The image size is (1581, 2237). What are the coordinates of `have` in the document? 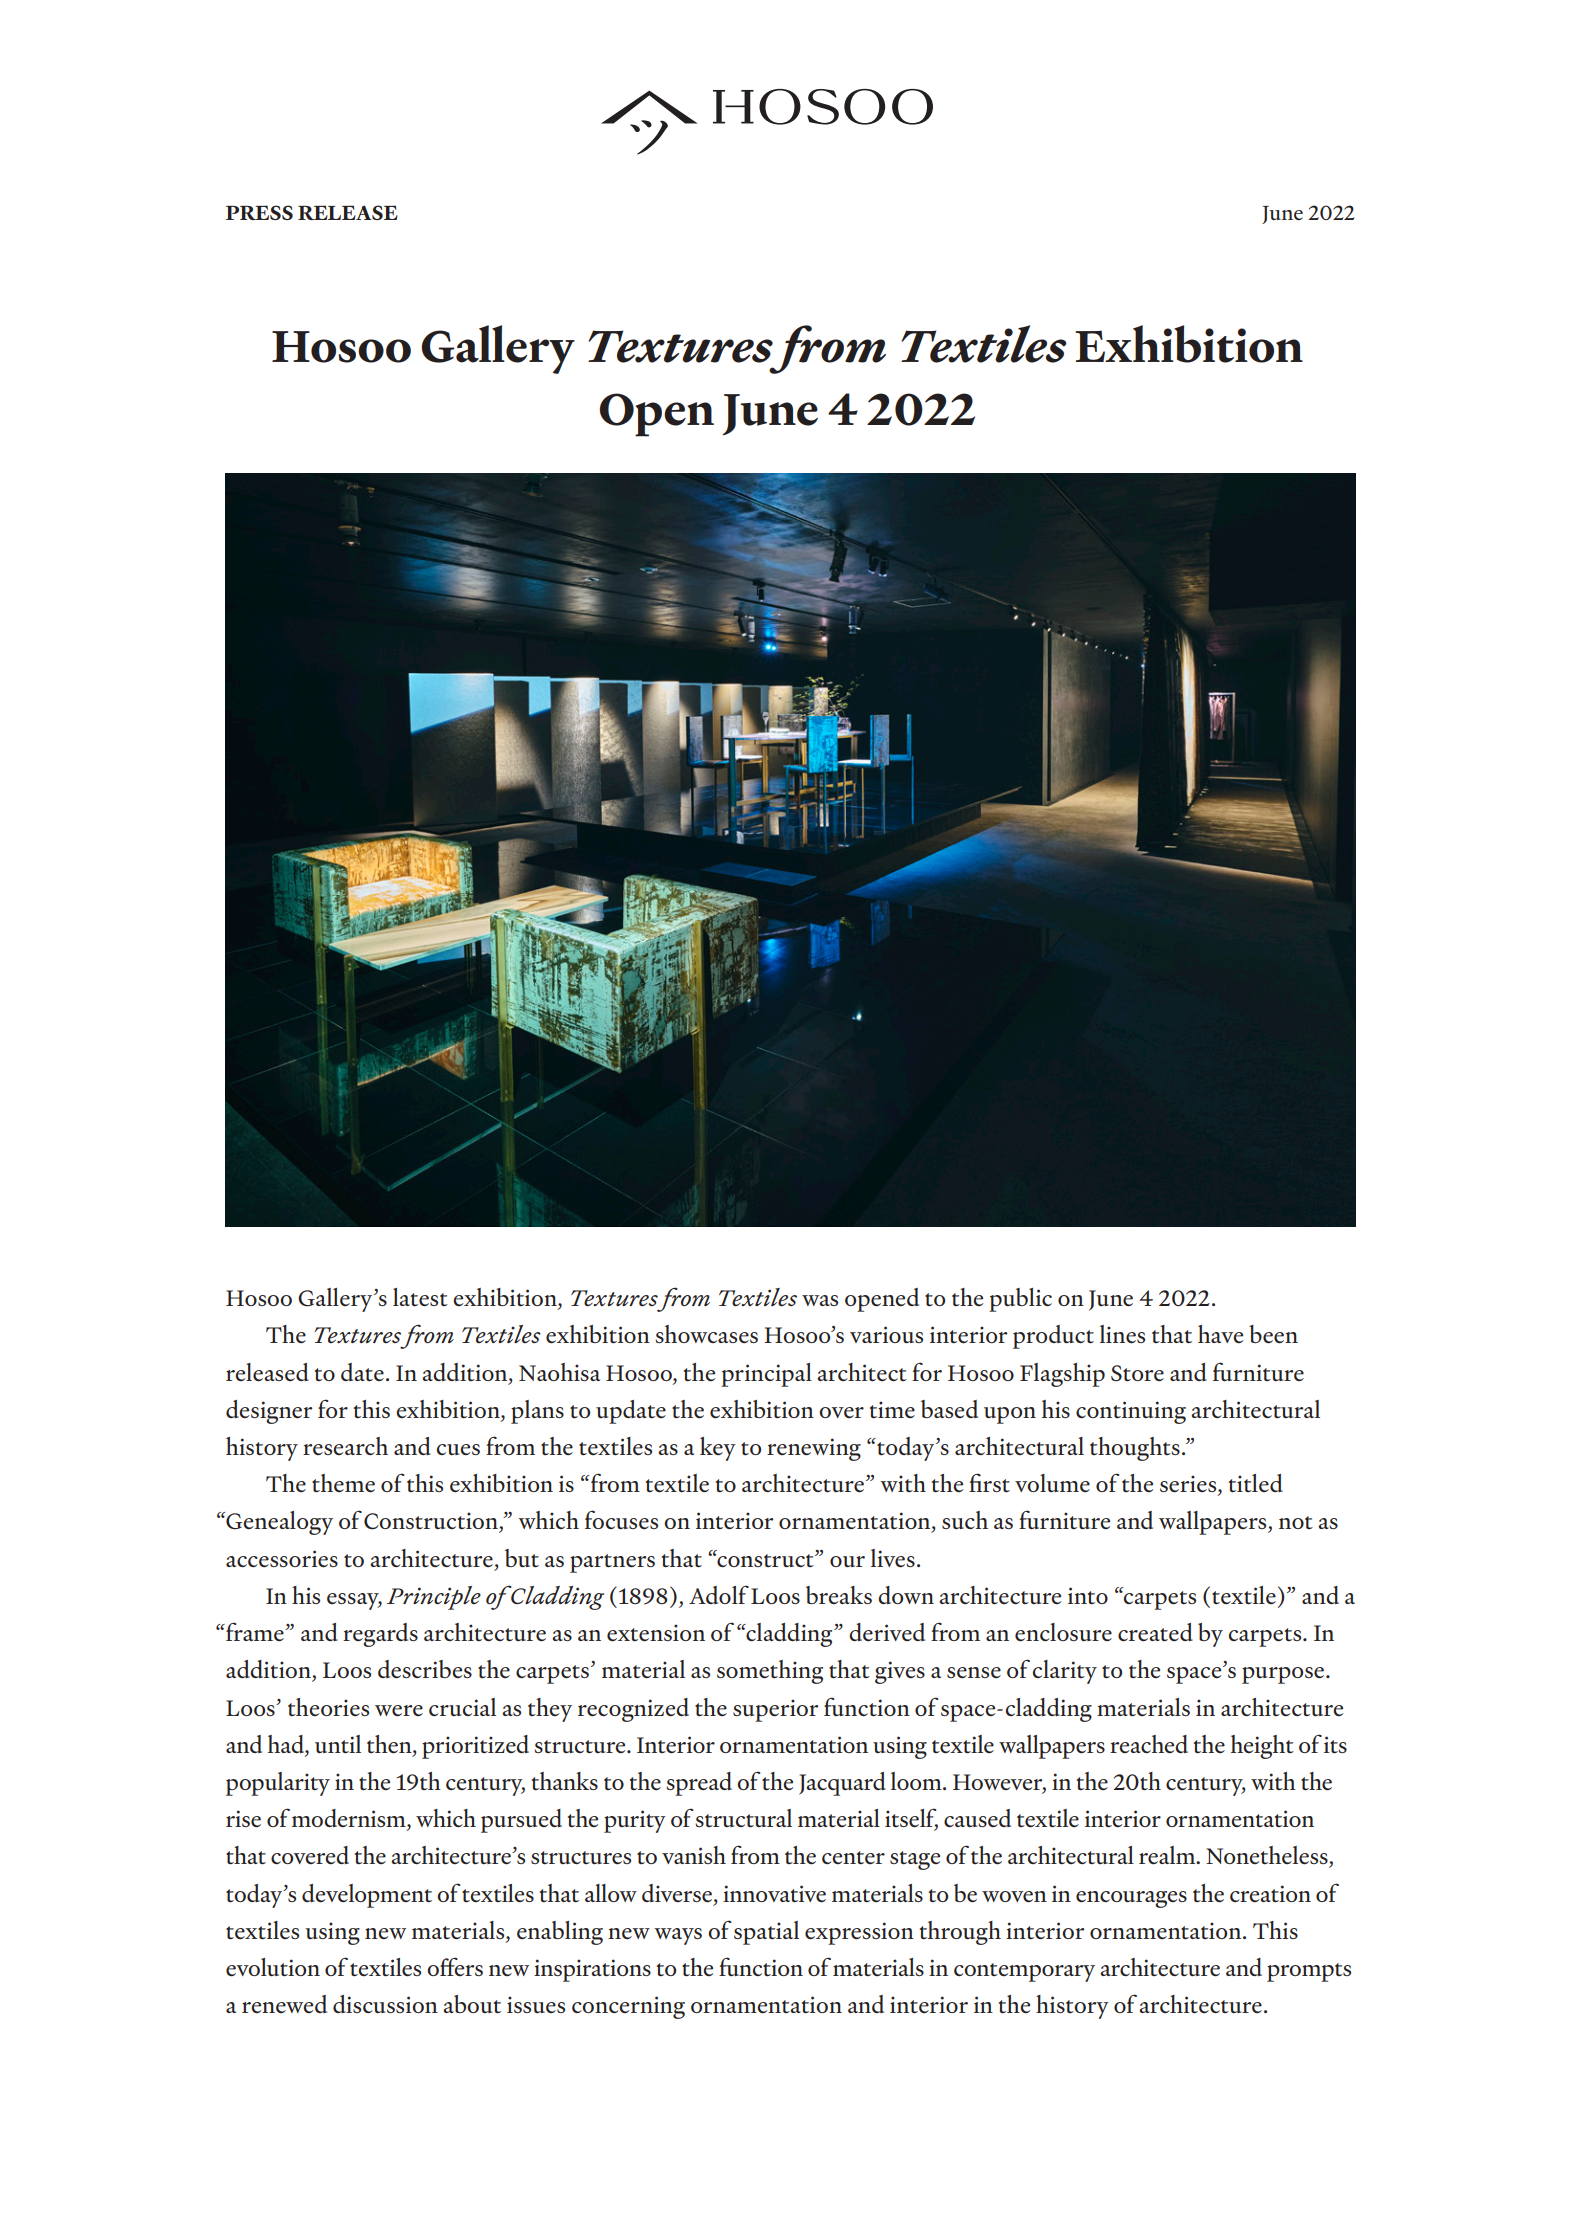 It's located at (1220, 1334).
